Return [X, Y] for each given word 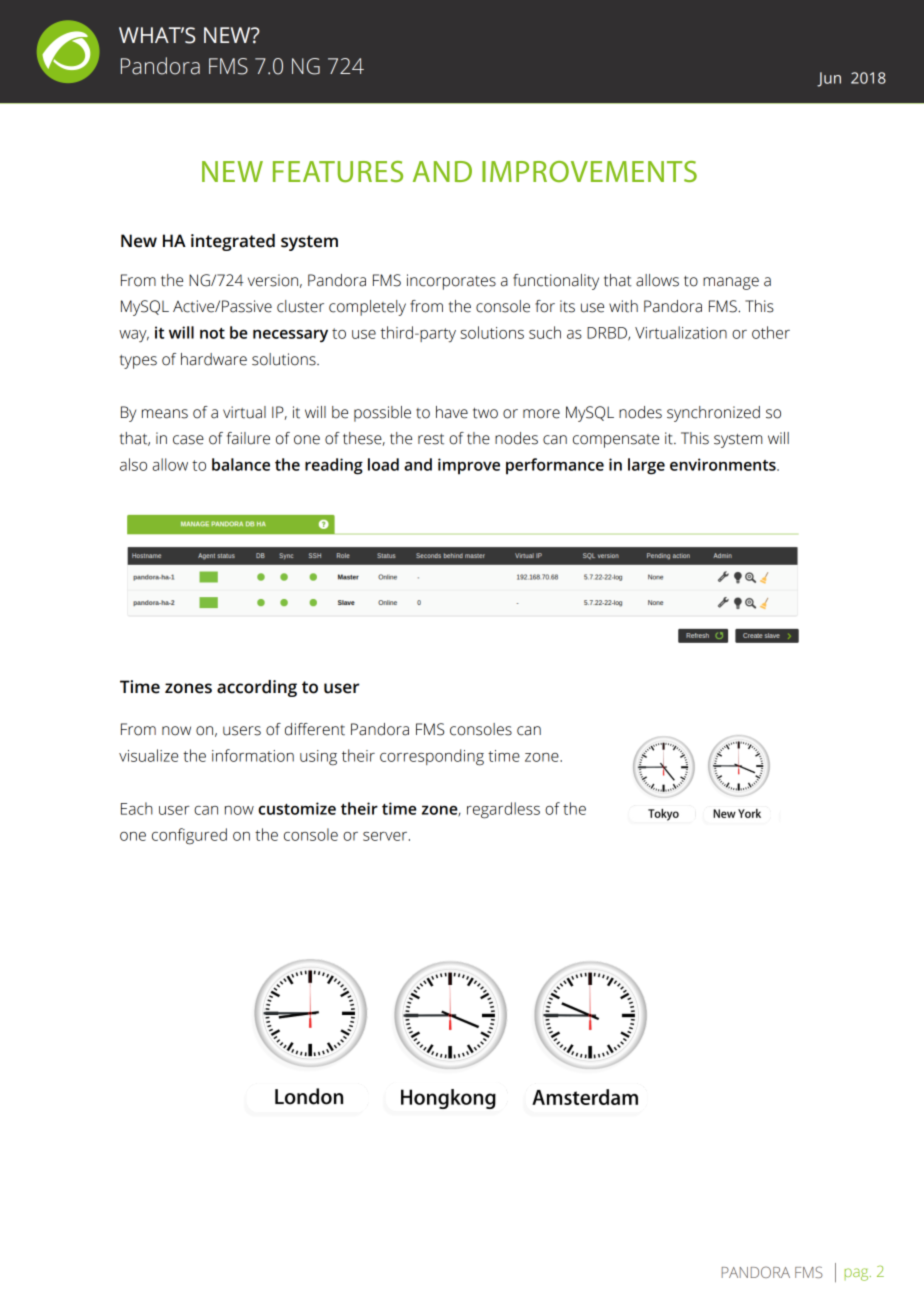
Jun [829, 79]
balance [241, 464]
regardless [503, 810]
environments [724, 464]
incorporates [451, 282]
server [386, 836]
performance [555, 466]
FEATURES [338, 171]
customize [297, 808]
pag [858, 1274]
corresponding [432, 757]
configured [189, 836]
